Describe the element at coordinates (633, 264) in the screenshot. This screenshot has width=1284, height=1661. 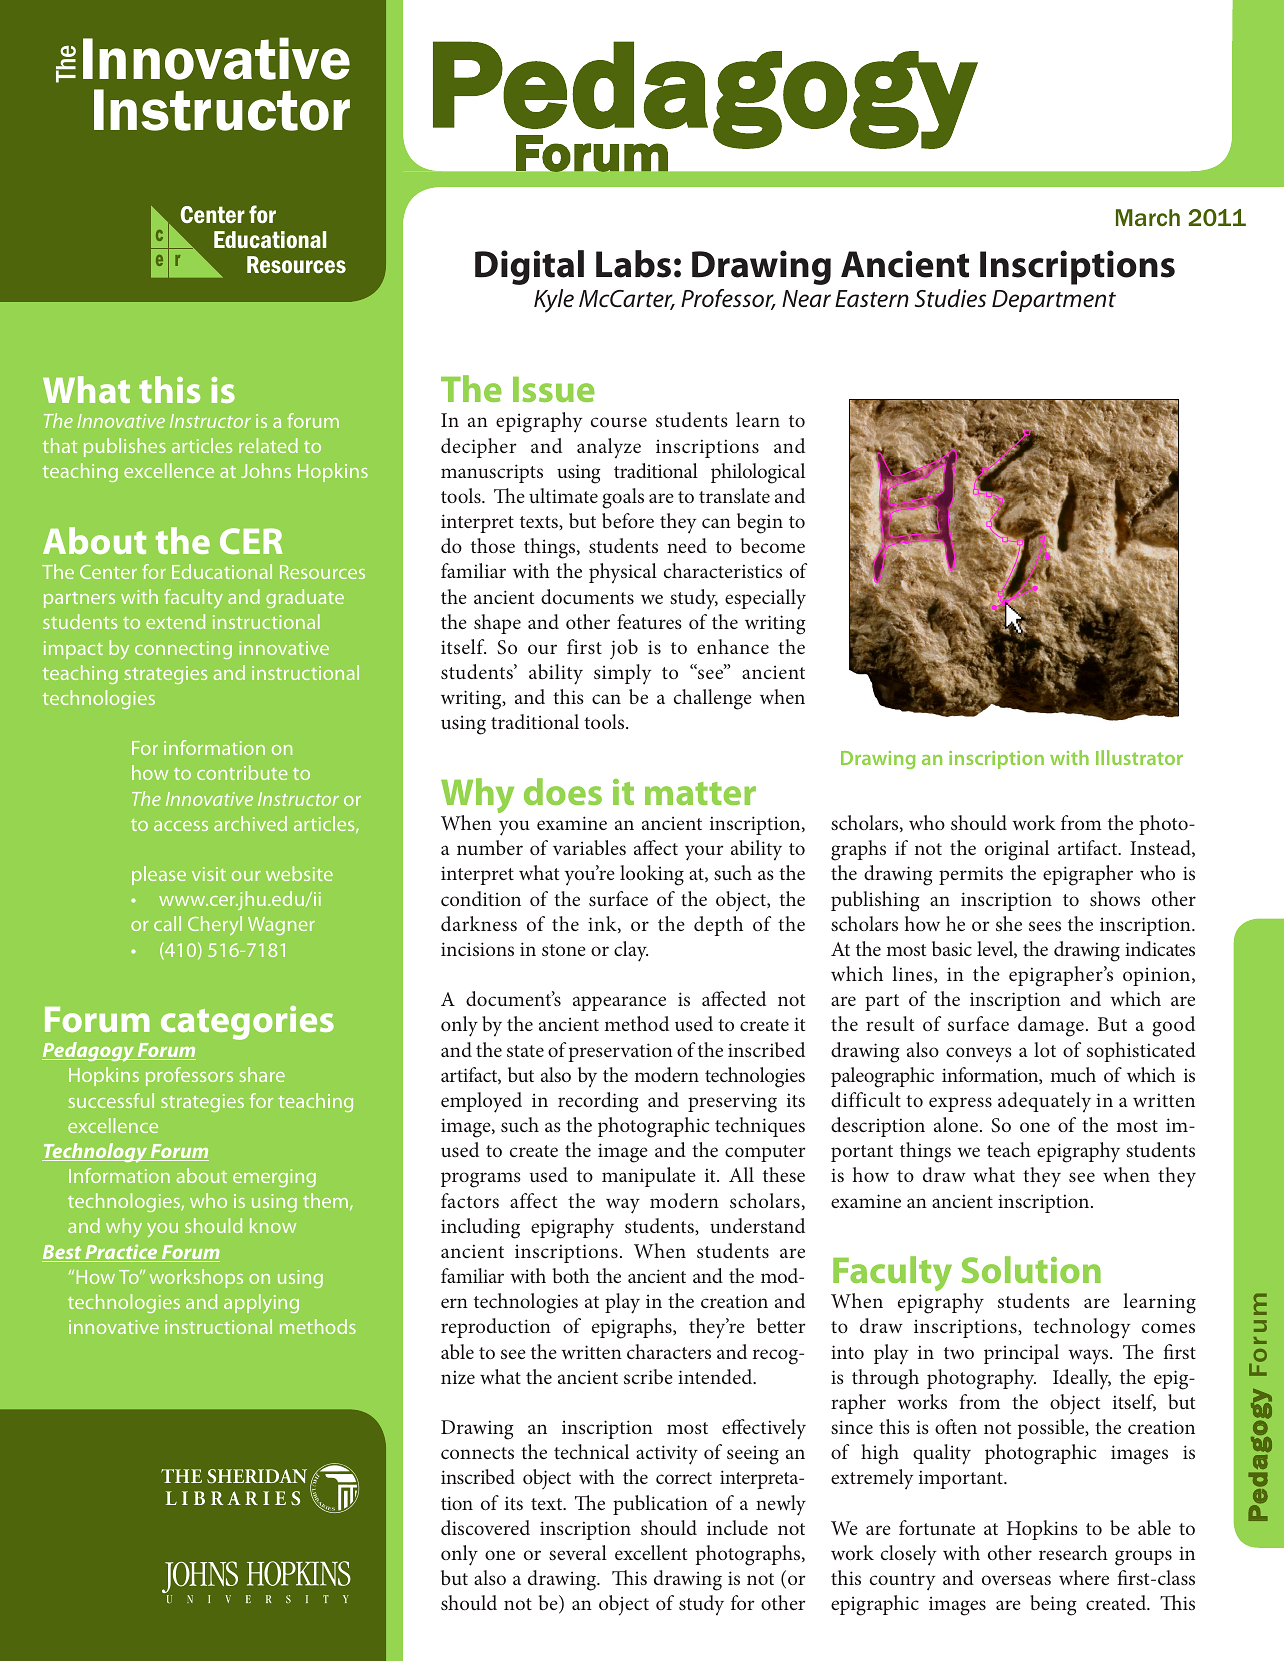
I see `Labs` at that location.
